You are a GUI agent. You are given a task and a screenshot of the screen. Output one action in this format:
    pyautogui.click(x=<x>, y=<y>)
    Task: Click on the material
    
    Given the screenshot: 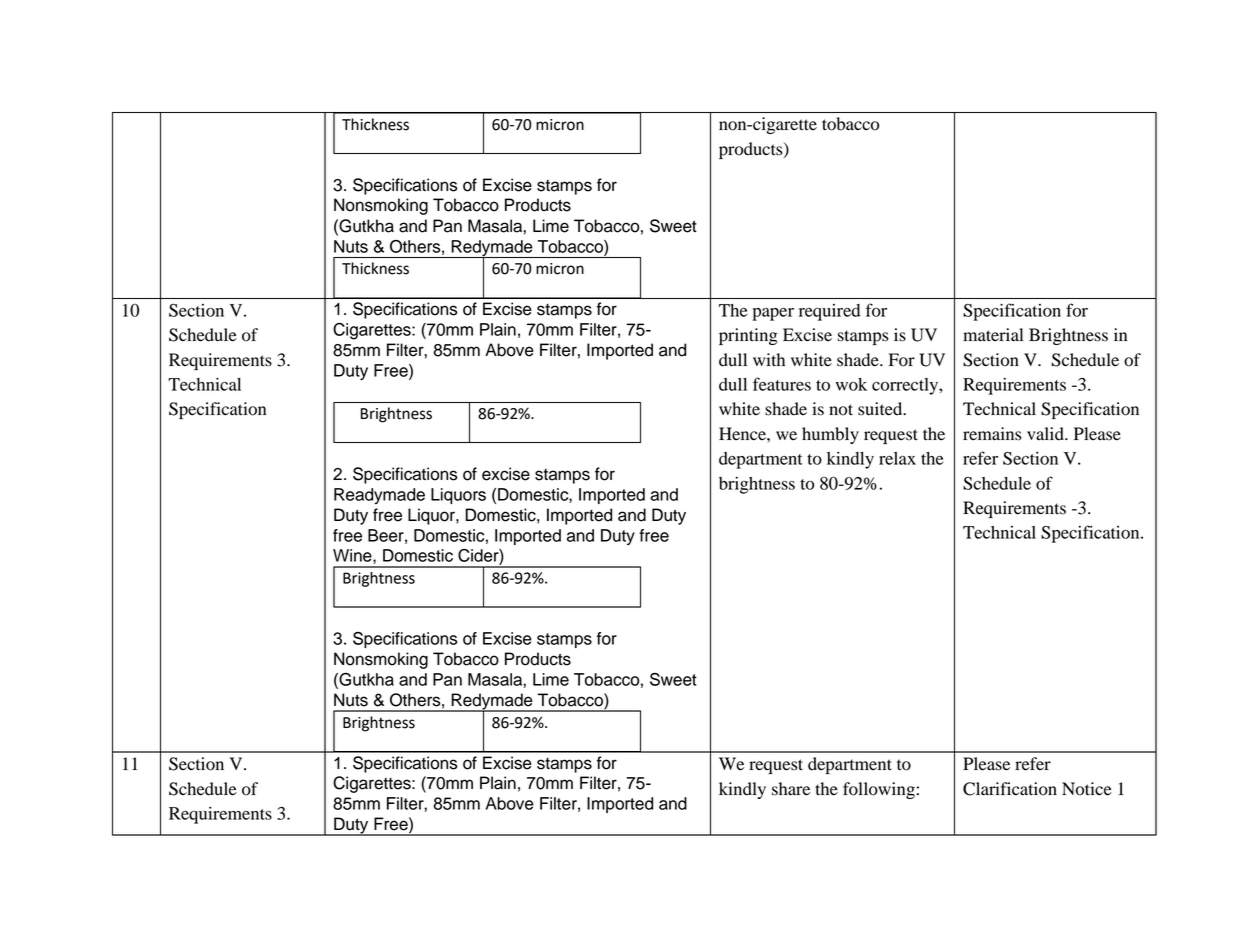 What is the action you would take?
    pyautogui.click(x=993, y=335)
